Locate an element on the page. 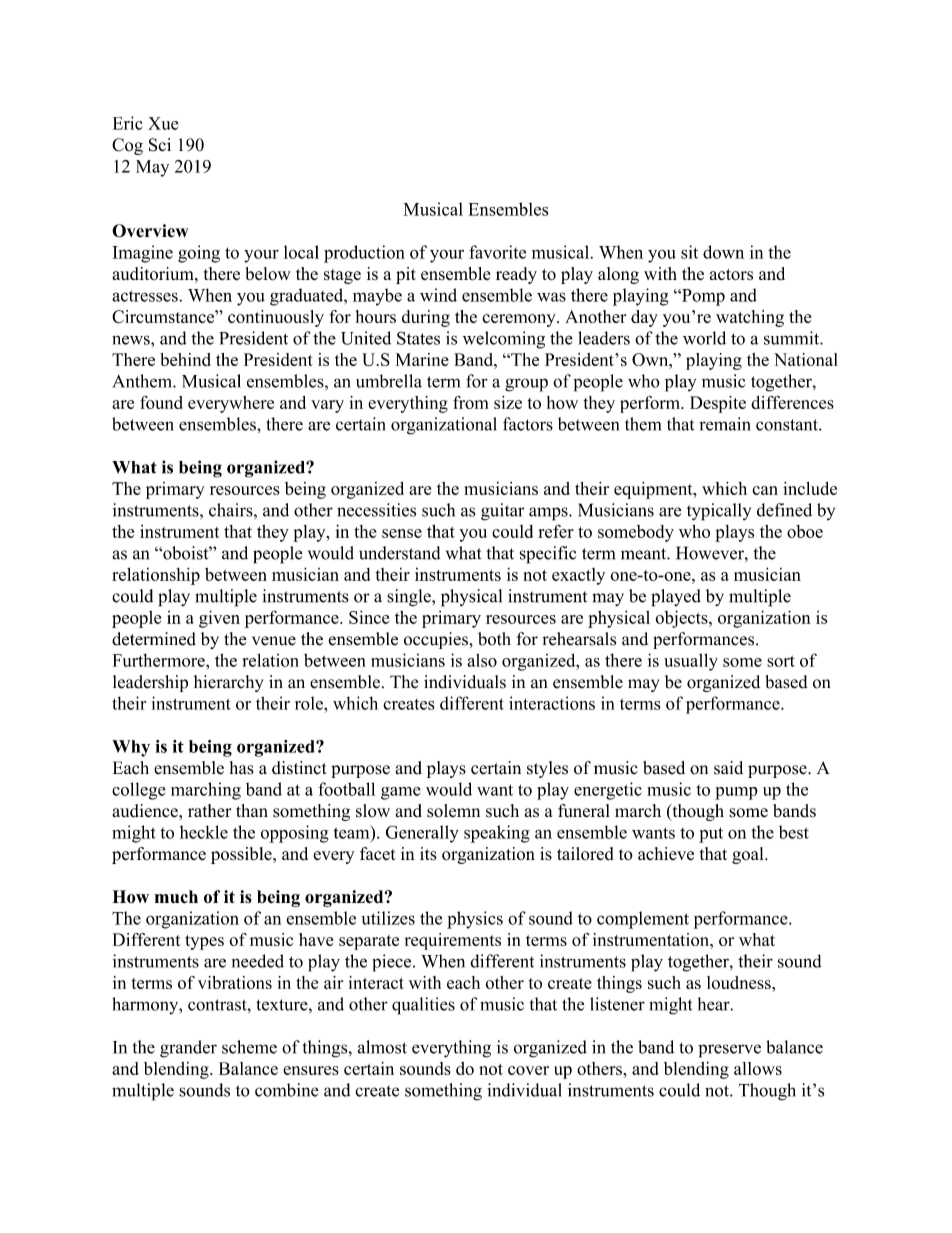 The height and width of the image is (1233, 952). given is located at coordinates (219, 619).
